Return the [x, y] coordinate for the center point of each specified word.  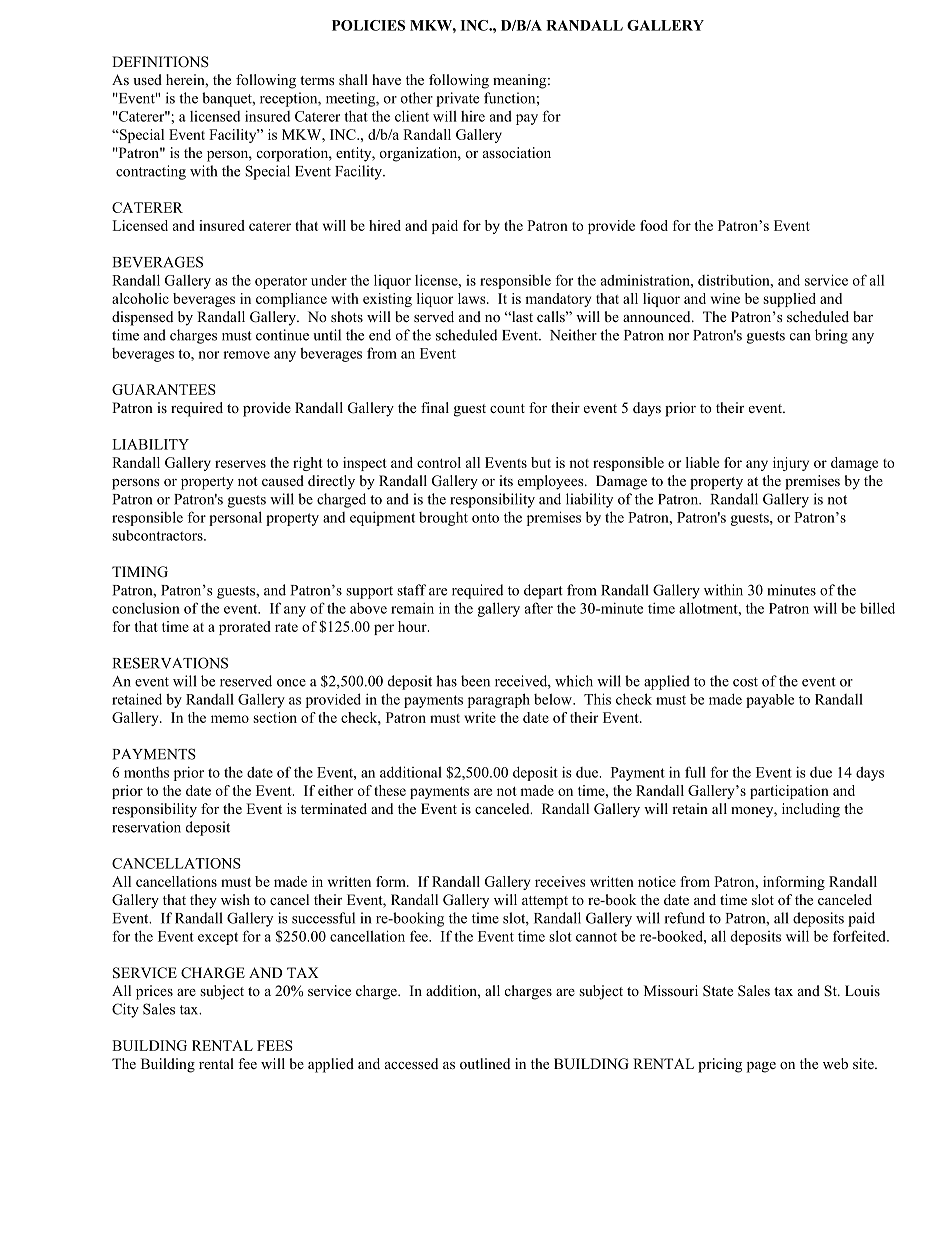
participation [789, 792]
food [654, 225]
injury [791, 464]
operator [281, 282]
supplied [789, 300]
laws [473, 298]
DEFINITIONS [160, 62]
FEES [275, 1045]
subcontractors [158, 535]
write [480, 717]
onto [485, 518]
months [146, 772]
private [457, 99]
